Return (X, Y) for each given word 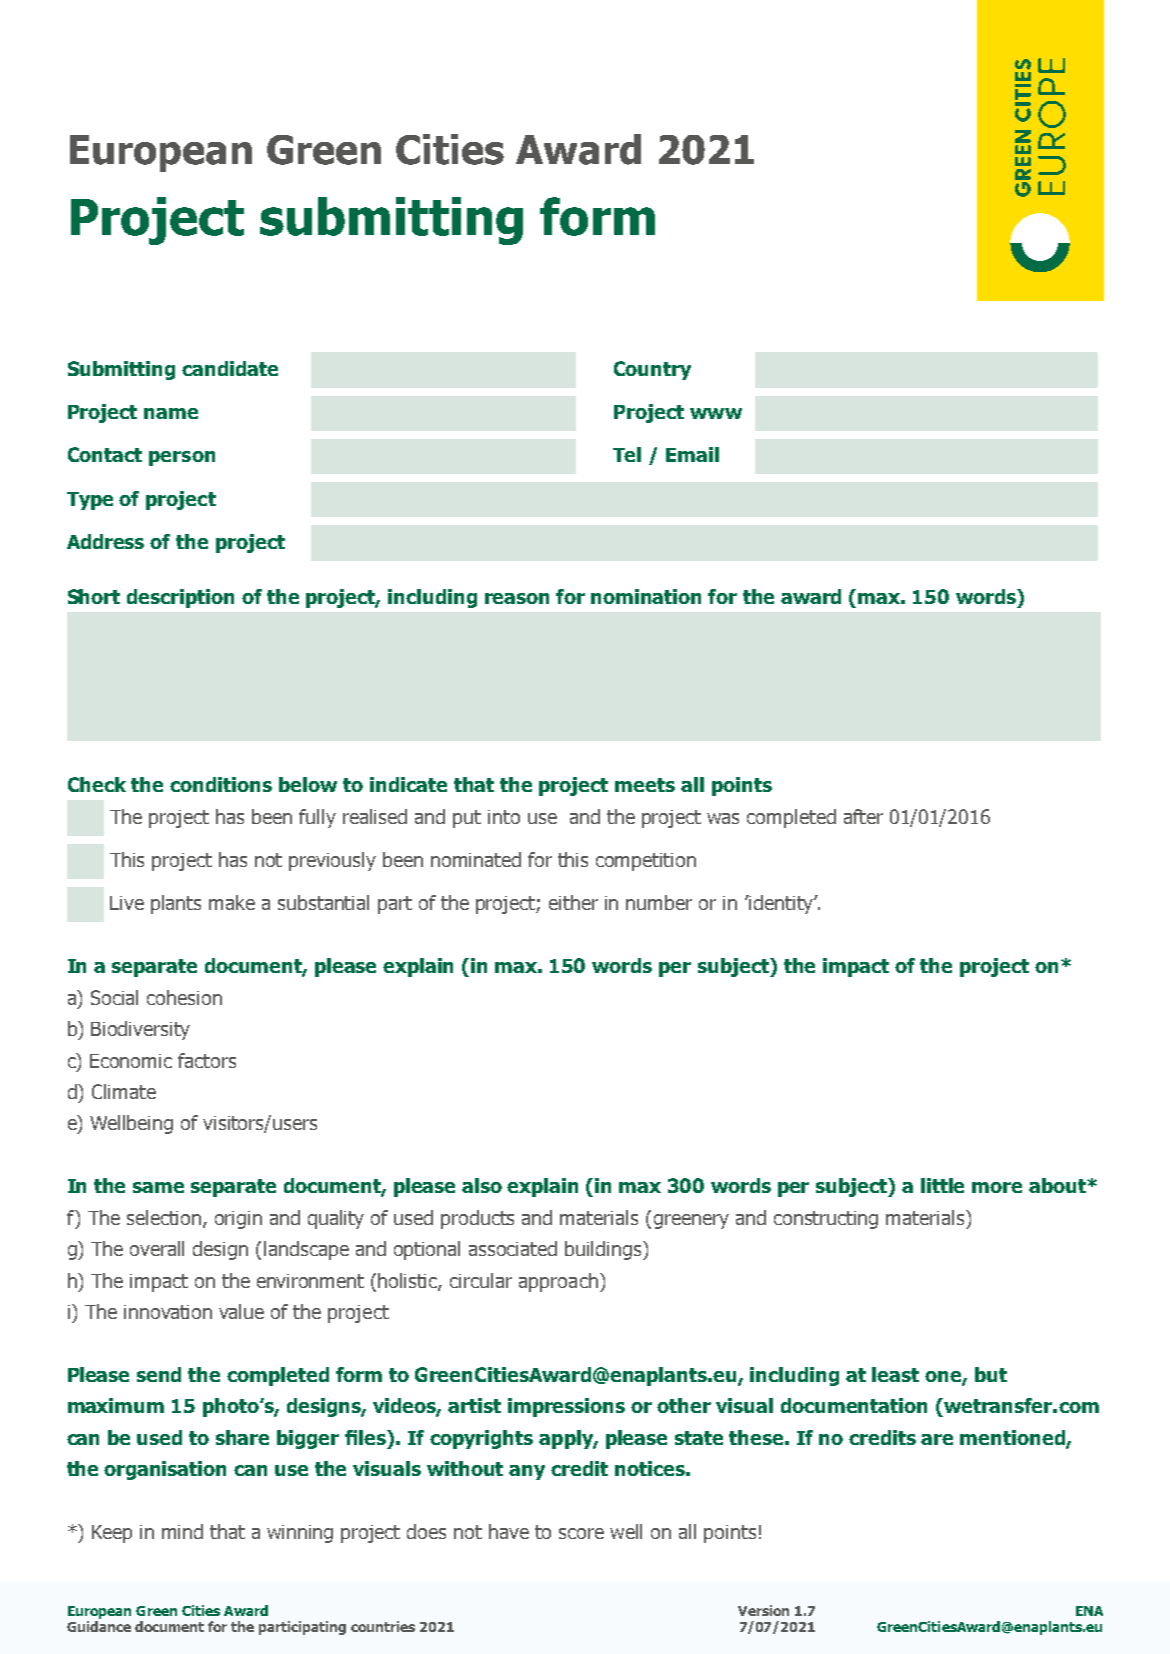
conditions (221, 784)
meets (645, 785)
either (573, 902)
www (716, 413)
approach (558, 1282)
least (895, 1374)
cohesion (184, 997)
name (171, 413)
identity (781, 904)
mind (182, 1531)
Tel (627, 454)
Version (763, 1610)
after (863, 816)
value (241, 1311)
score (581, 1533)
